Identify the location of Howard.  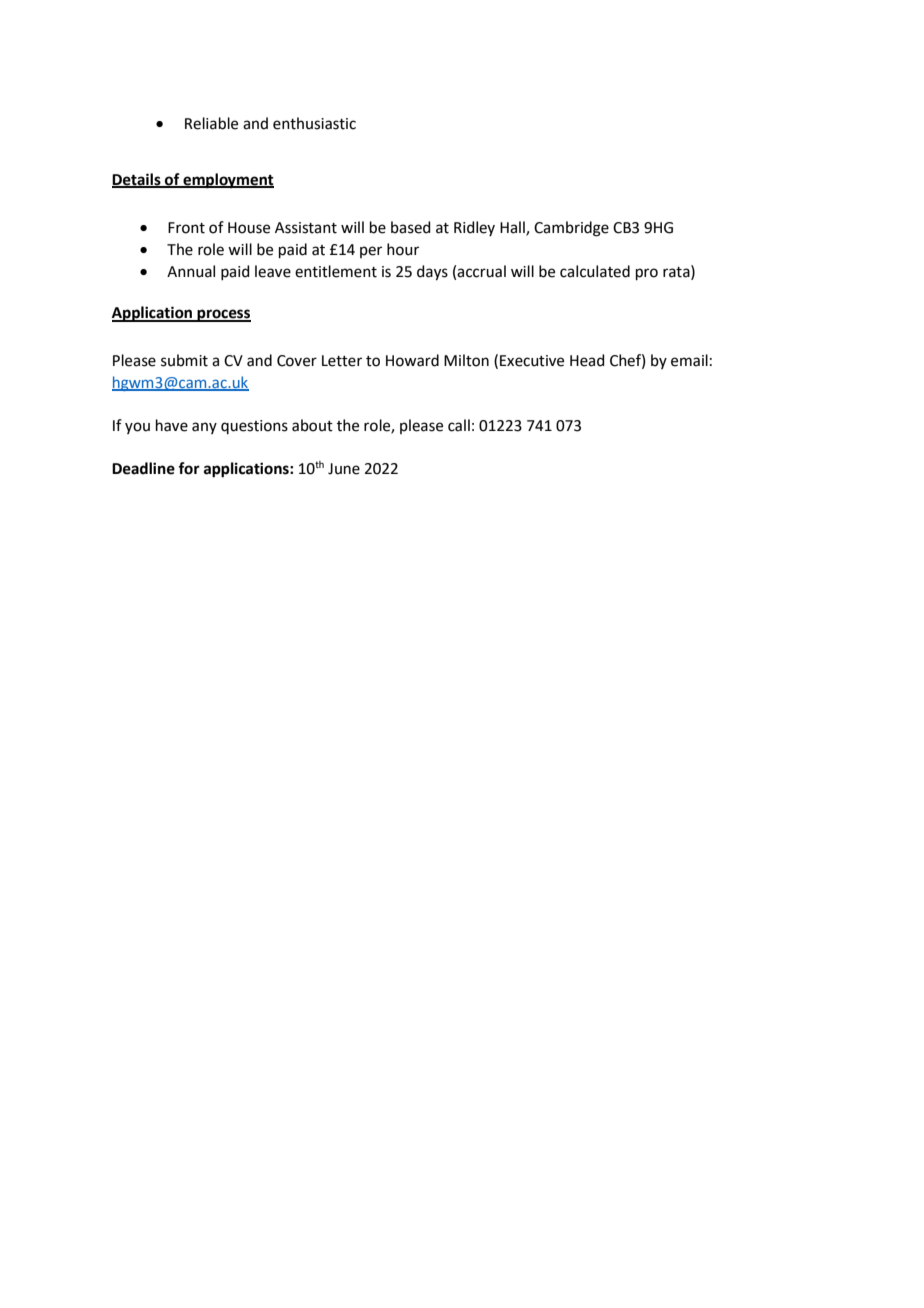
(412, 360).
